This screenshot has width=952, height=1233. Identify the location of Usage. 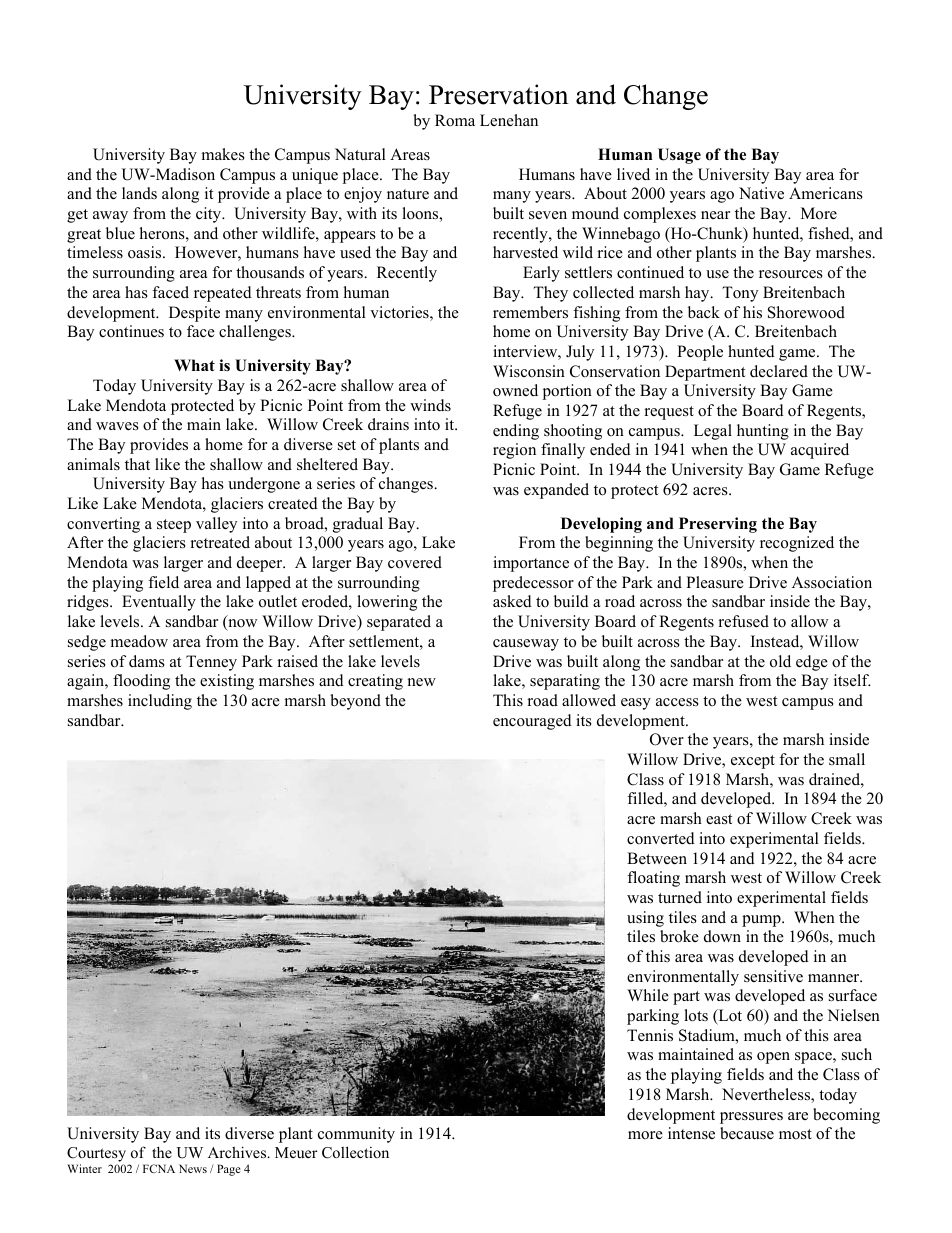
(679, 156).
